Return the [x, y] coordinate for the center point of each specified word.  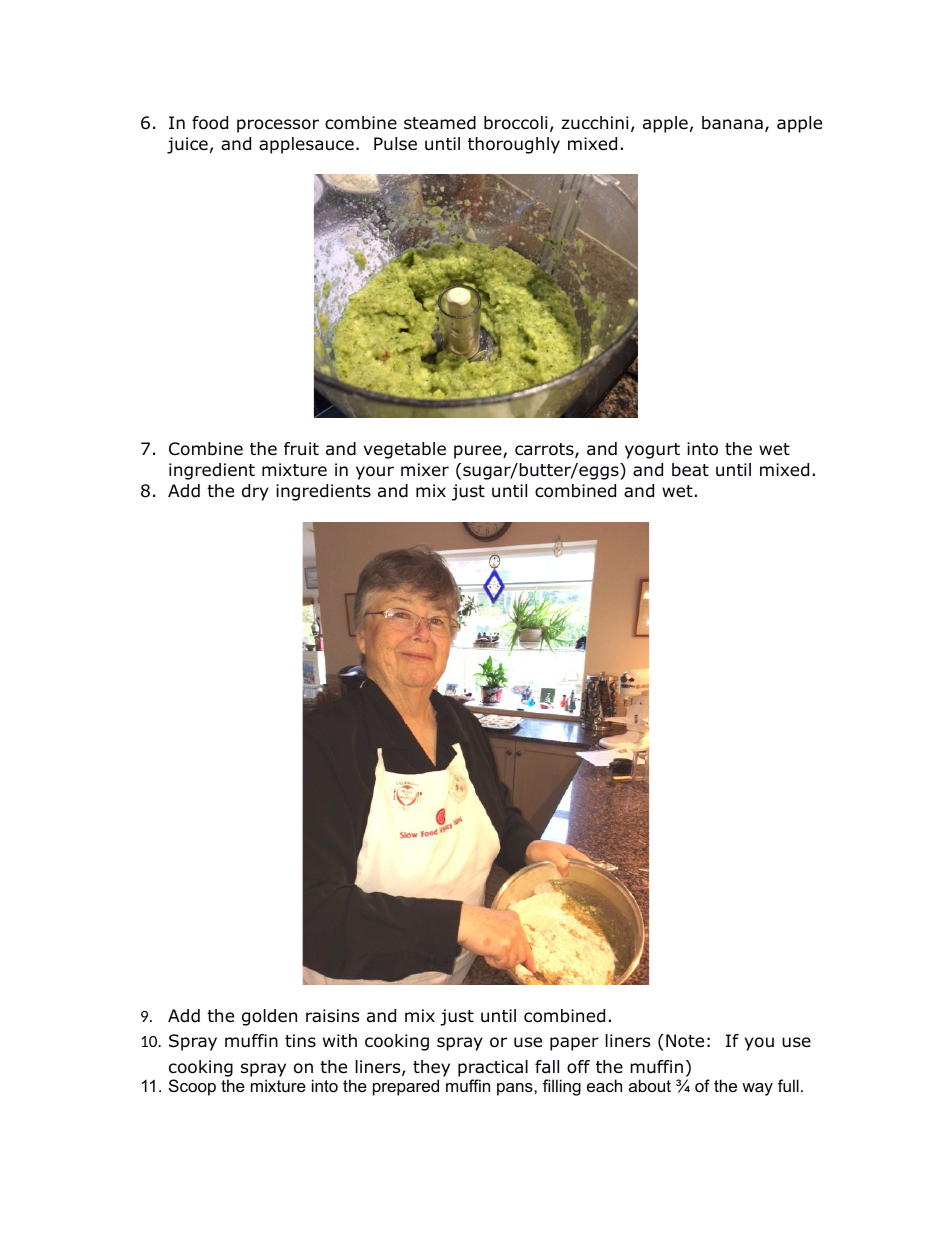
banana [732, 123]
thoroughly [514, 145]
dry [255, 492]
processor [278, 126]
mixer [425, 470]
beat [690, 470]
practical [493, 1068]
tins [300, 1040]
